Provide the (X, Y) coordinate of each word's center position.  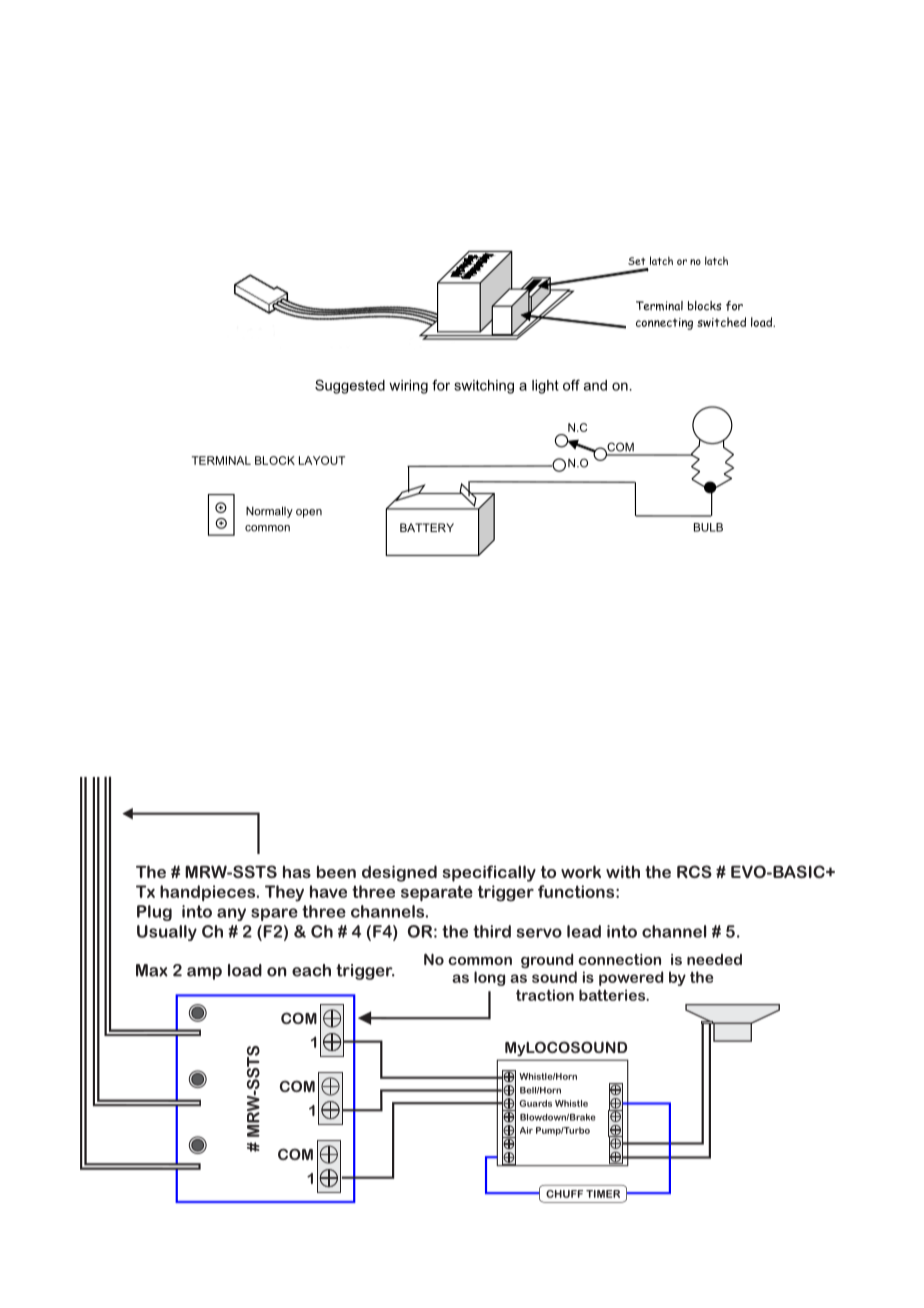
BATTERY (427, 527)
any (231, 914)
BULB (708, 527)
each (311, 970)
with (623, 871)
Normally (269, 512)
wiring (408, 387)
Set (636, 261)
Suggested (350, 386)
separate (437, 893)
